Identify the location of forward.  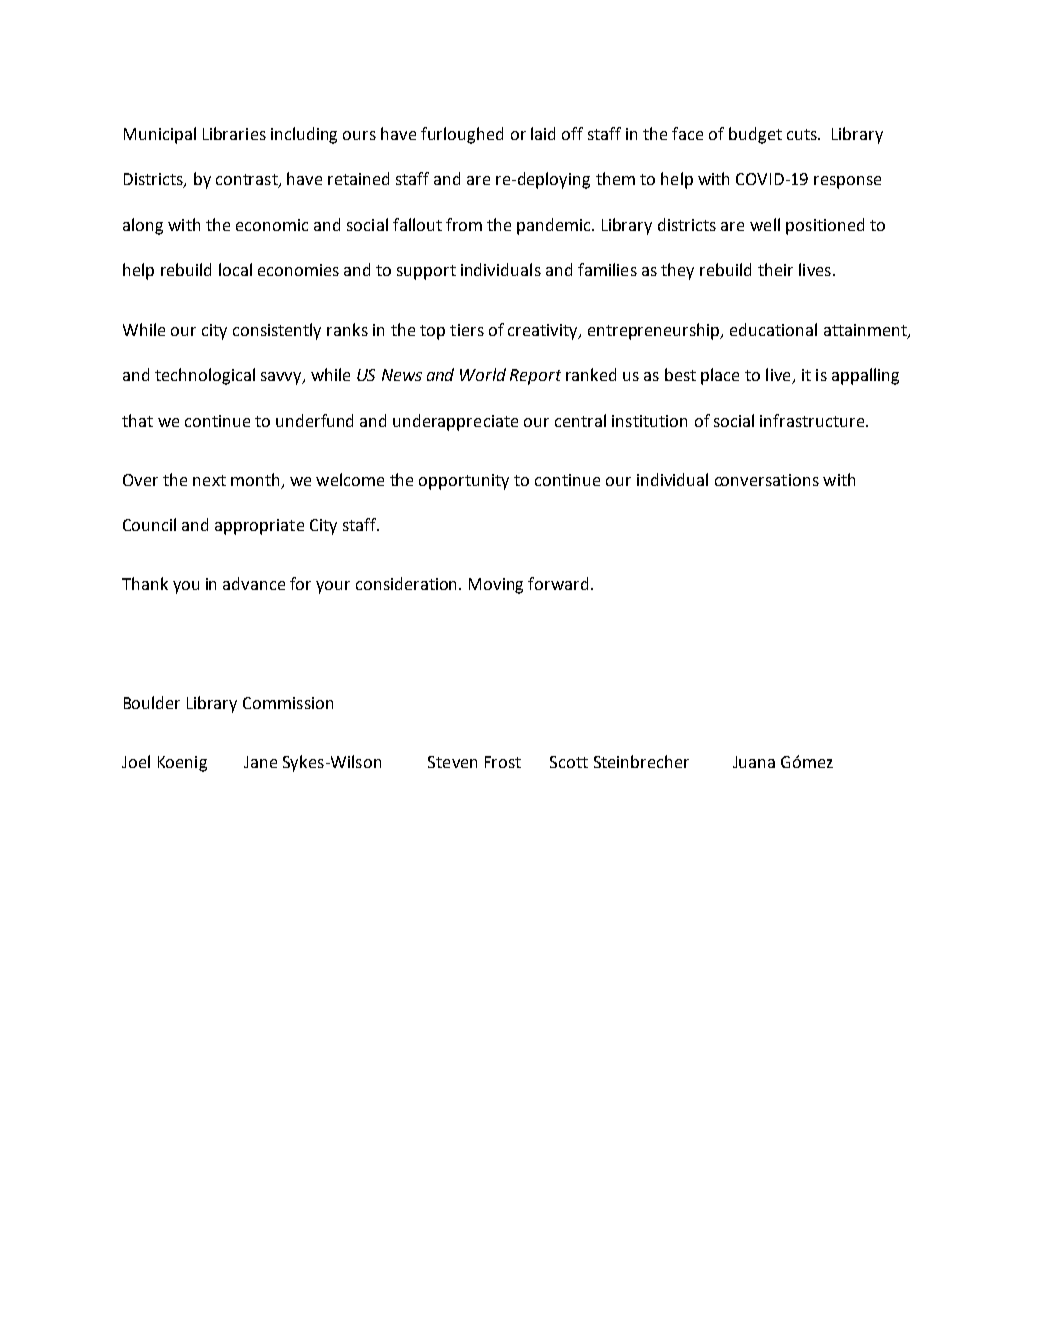
(558, 583).
